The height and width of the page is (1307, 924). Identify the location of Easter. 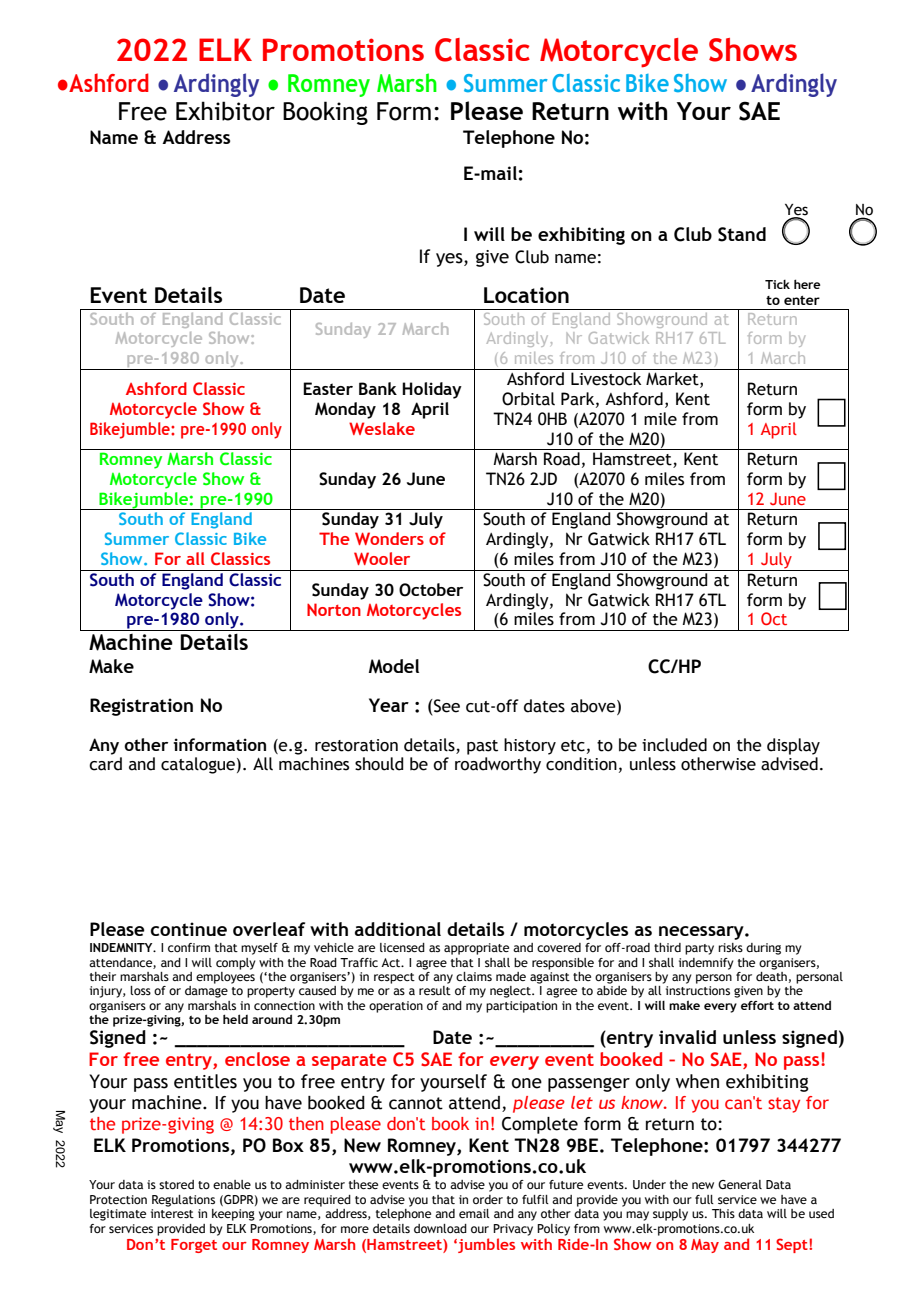
(328, 388).
